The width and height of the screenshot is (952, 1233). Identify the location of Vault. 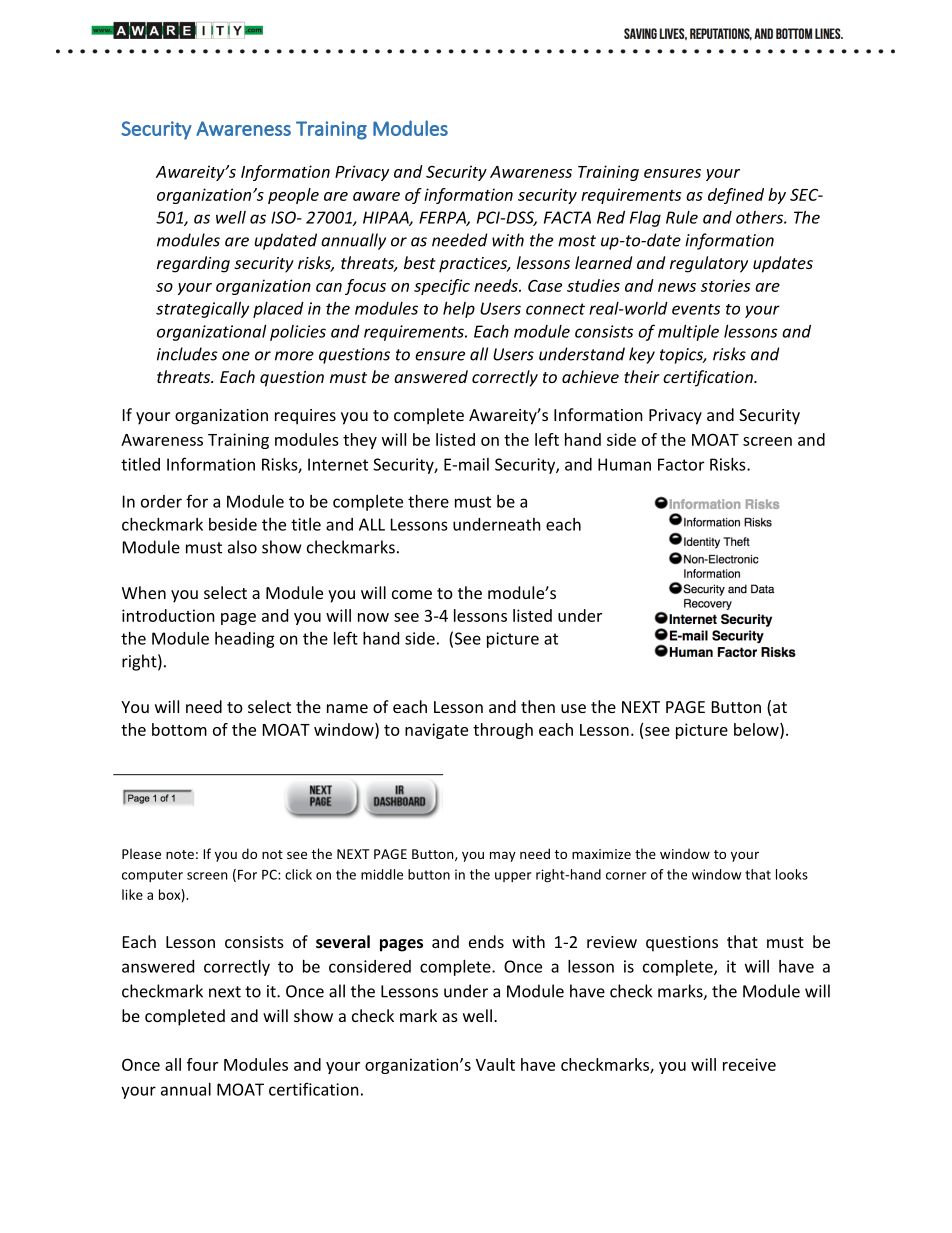
(495, 1064).
